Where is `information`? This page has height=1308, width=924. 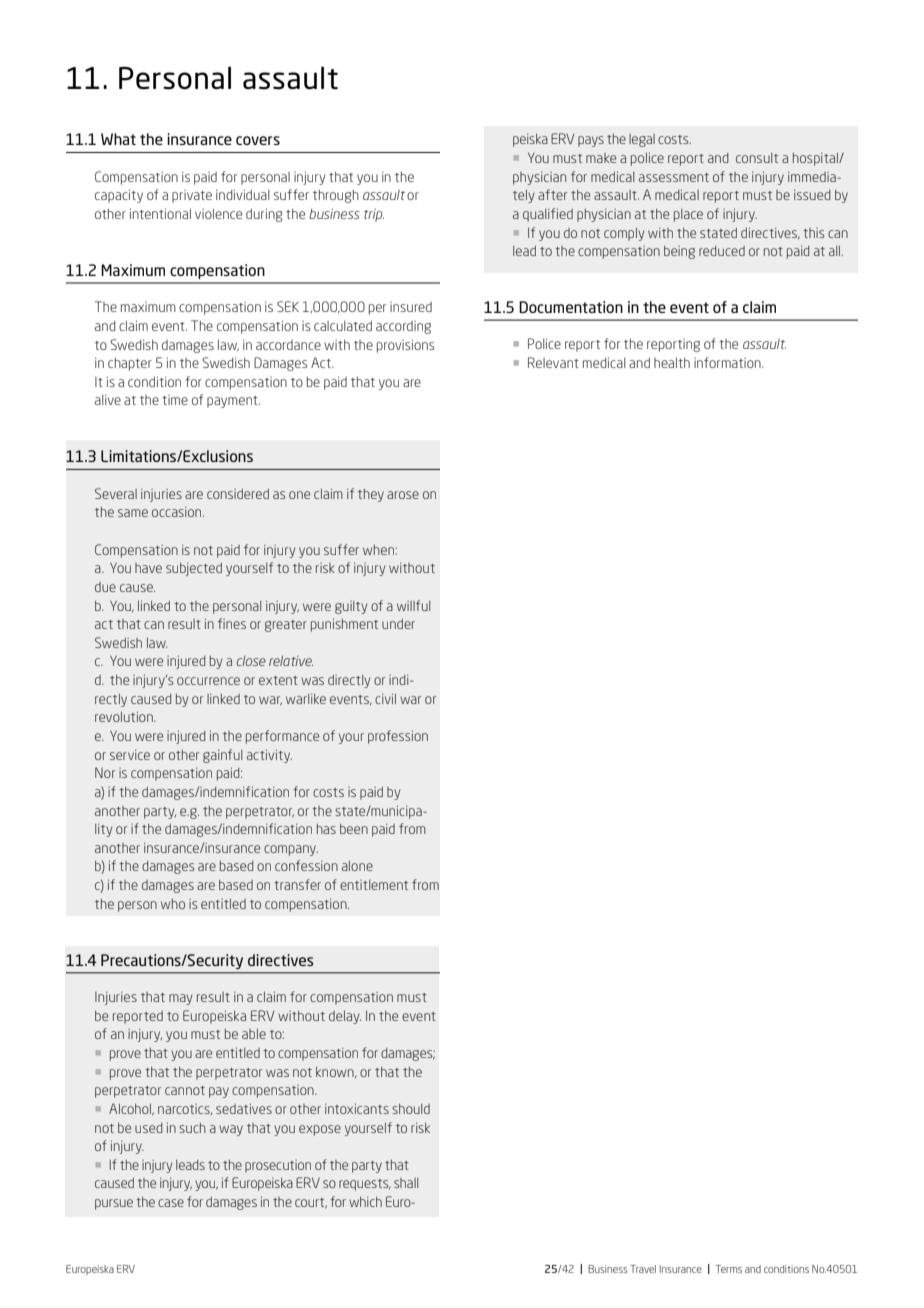
information is located at coordinates (728, 362).
